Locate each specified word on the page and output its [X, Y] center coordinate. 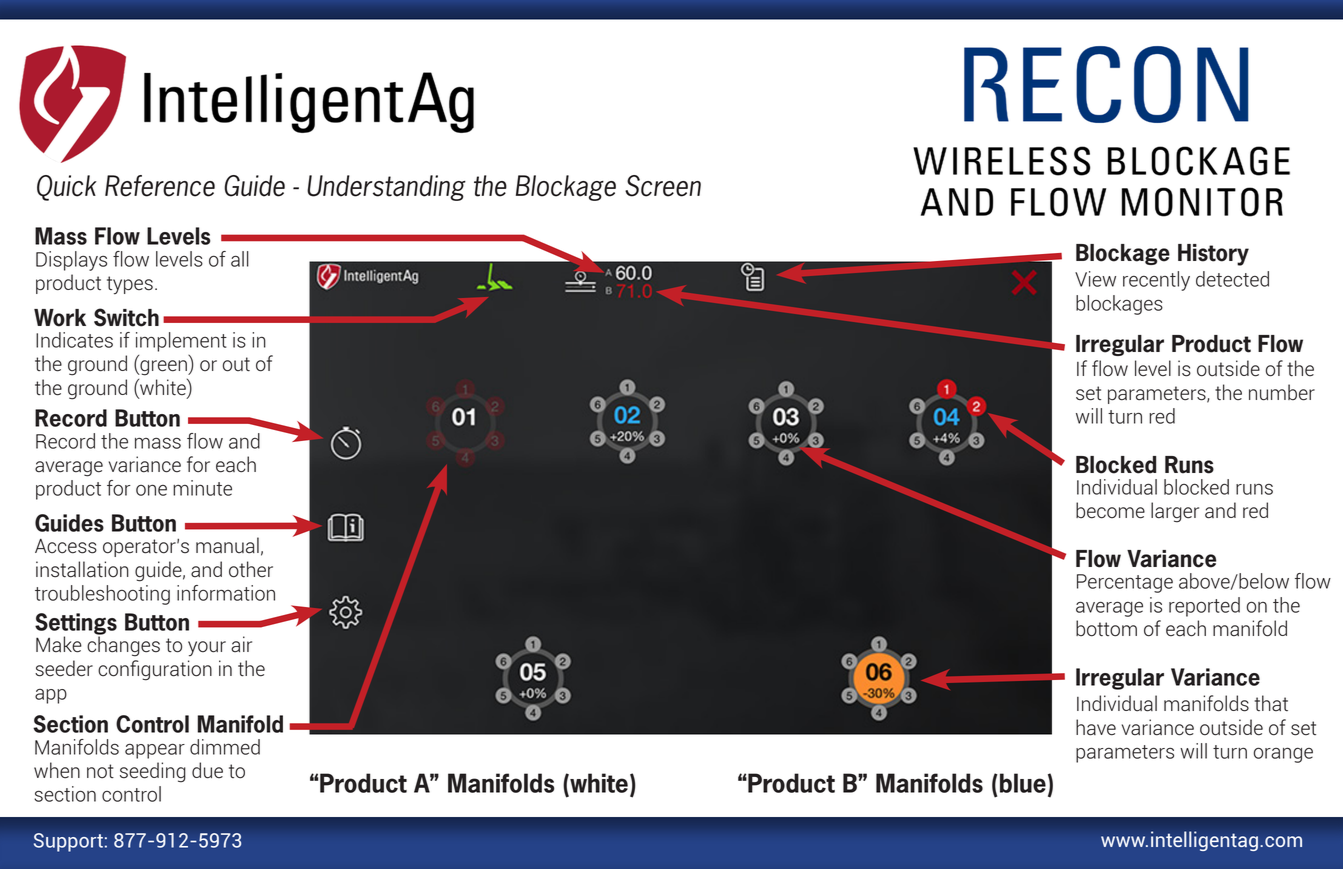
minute [202, 488]
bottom [1106, 628]
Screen [663, 186]
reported [1204, 607]
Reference [160, 186]
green [163, 368]
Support [68, 842]
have [1096, 727]
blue [1023, 783]
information [226, 593]
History [1213, 255]
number [1282, 392]
